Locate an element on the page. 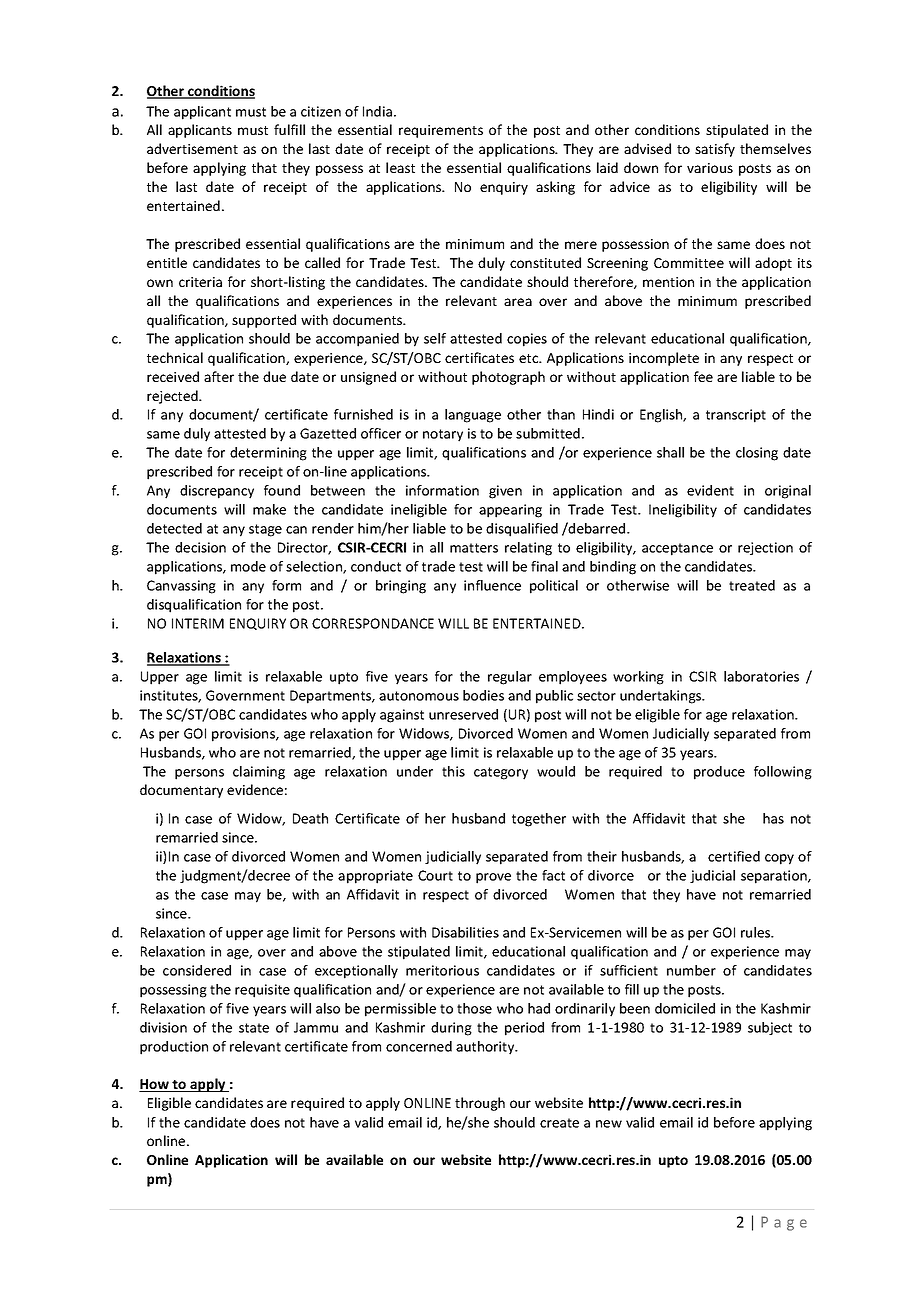 The width and height of the document is (924, 1308). satisfy is located at coordinates (715, 150).
